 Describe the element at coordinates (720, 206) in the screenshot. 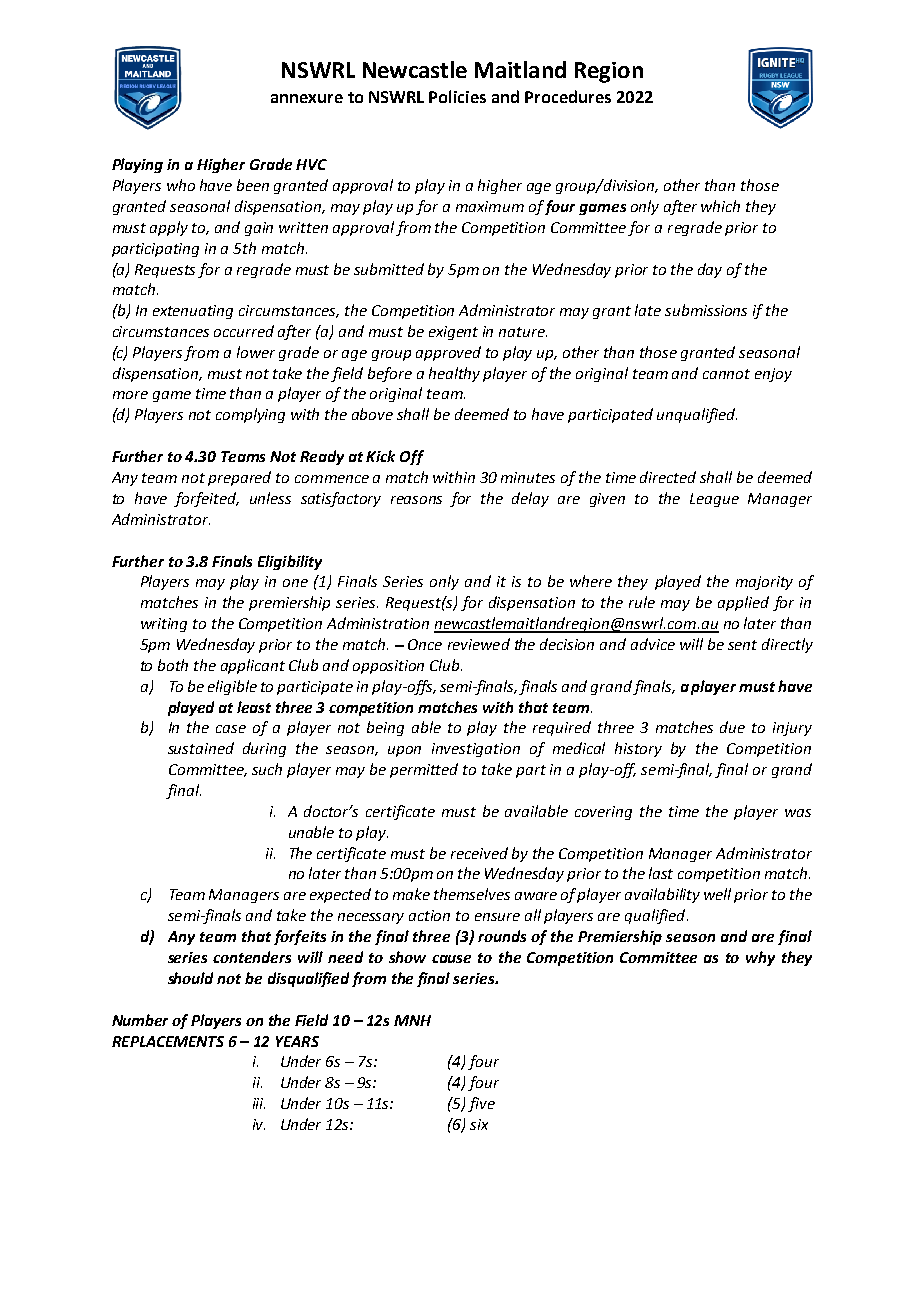

I see `which` at that location.
